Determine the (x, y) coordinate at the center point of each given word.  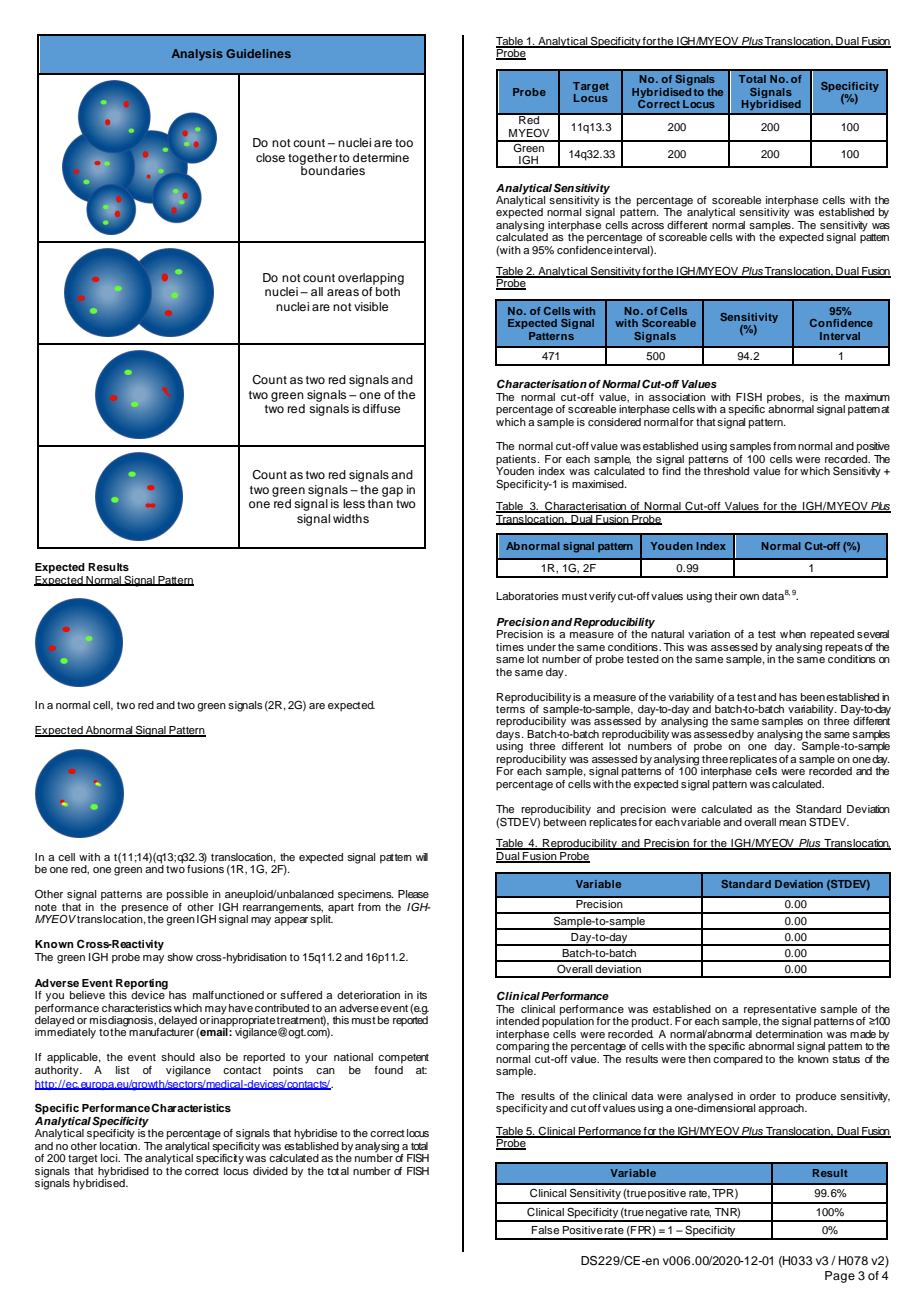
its (422, 995)
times (510, 647)
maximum (867, 397)
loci (110, 1158)
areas (343, 292)
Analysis (197, 55)
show (180, 957)
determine (381, 157)
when (793, 634)
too (404, 143)
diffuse (381, 408)
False (545, 1230)
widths (351, 518)
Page (840, 1277)
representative (780, 1011)
